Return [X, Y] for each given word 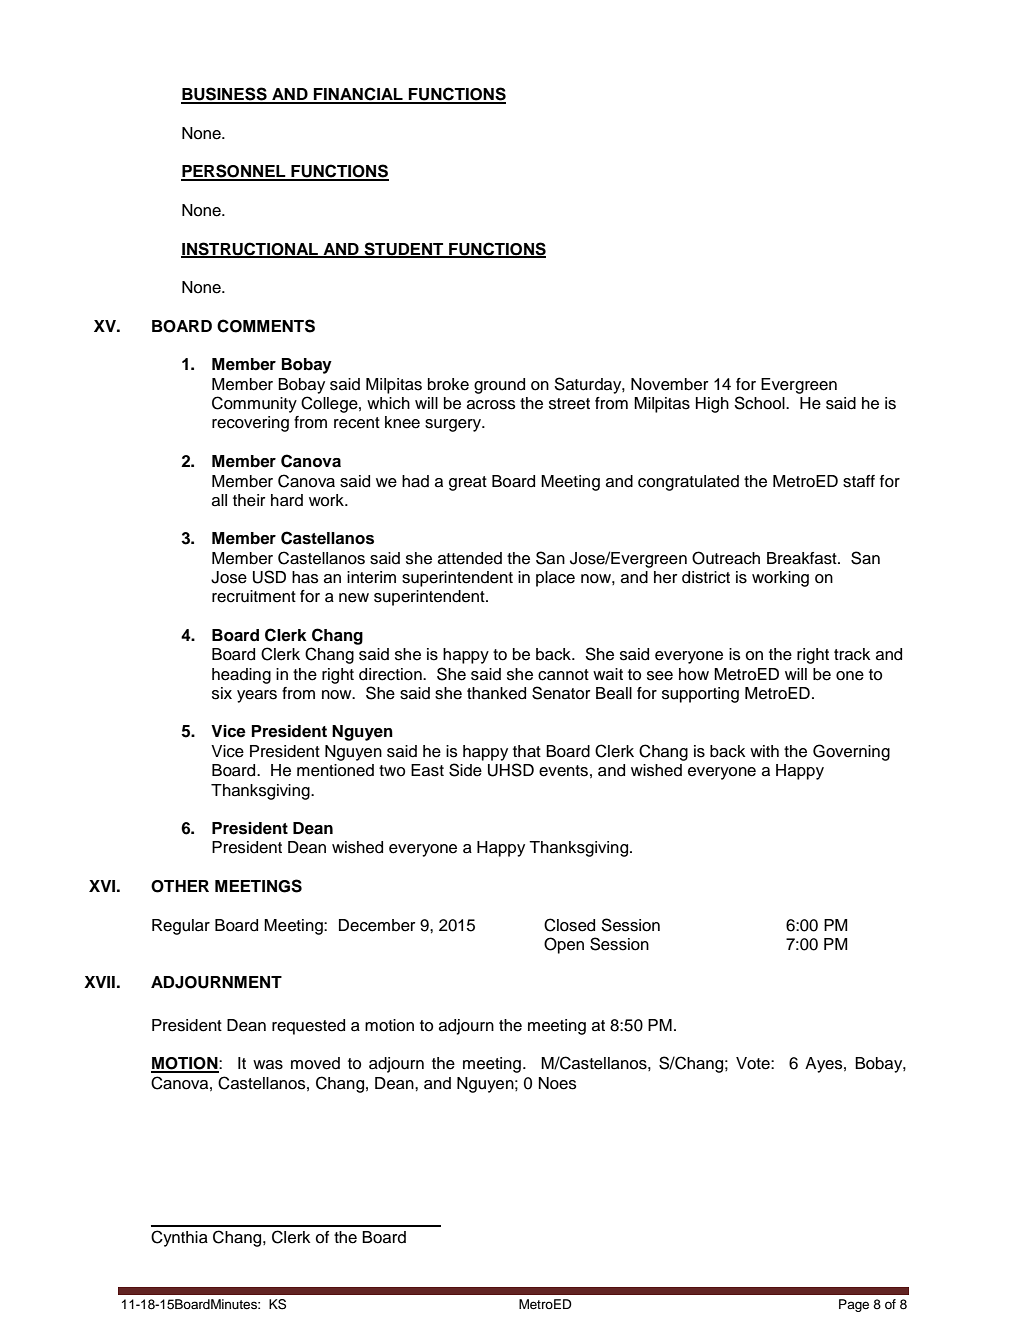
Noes [558, 1083]
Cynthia [179, 1238]
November [669, 384]
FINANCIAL [358, 95]
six [222, 693]
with [764, 751]
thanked [496, 693]
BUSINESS [225, 95]
